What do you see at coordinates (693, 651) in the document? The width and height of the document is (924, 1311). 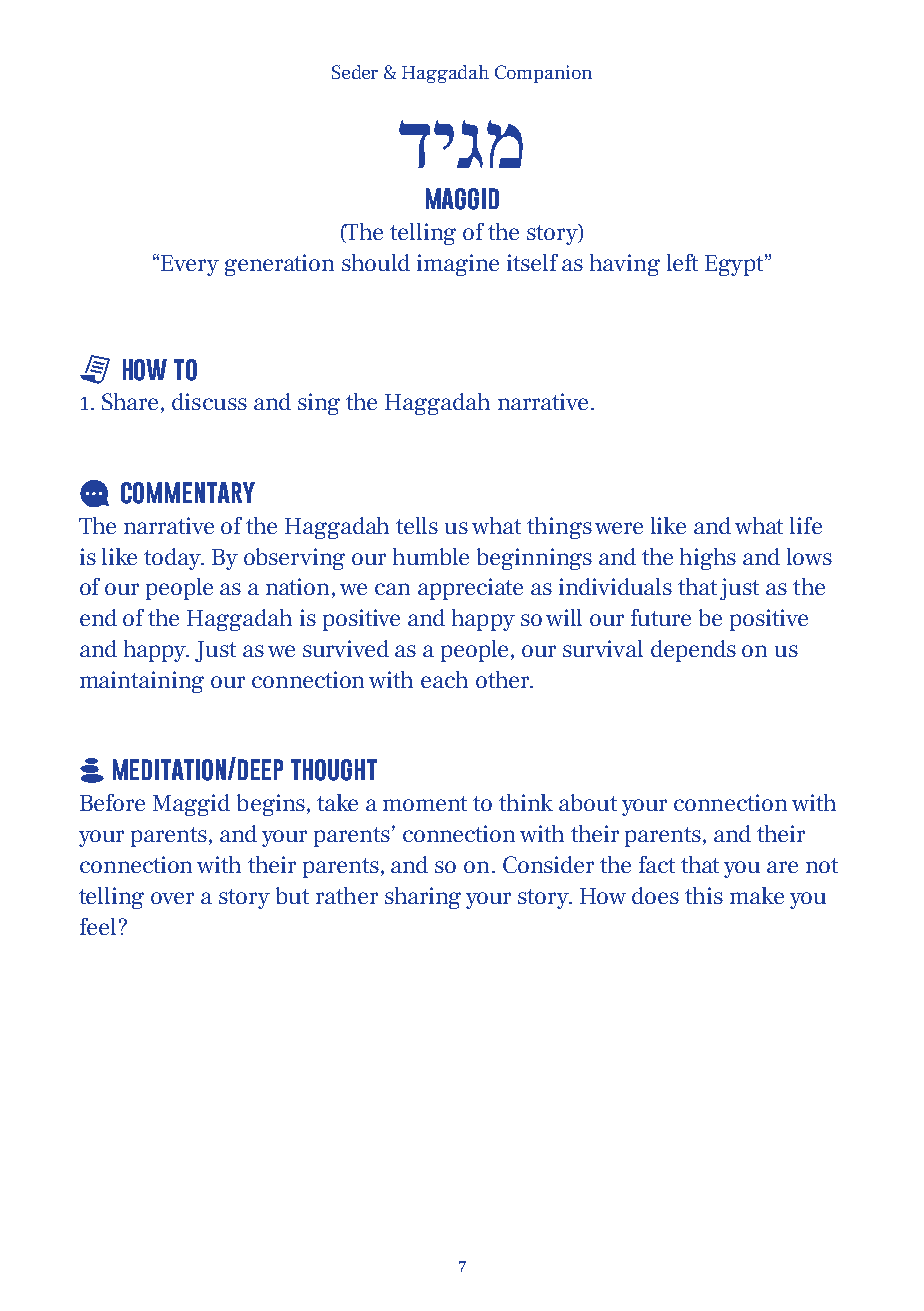 I see `depends` at bounding box center [693, 651].
